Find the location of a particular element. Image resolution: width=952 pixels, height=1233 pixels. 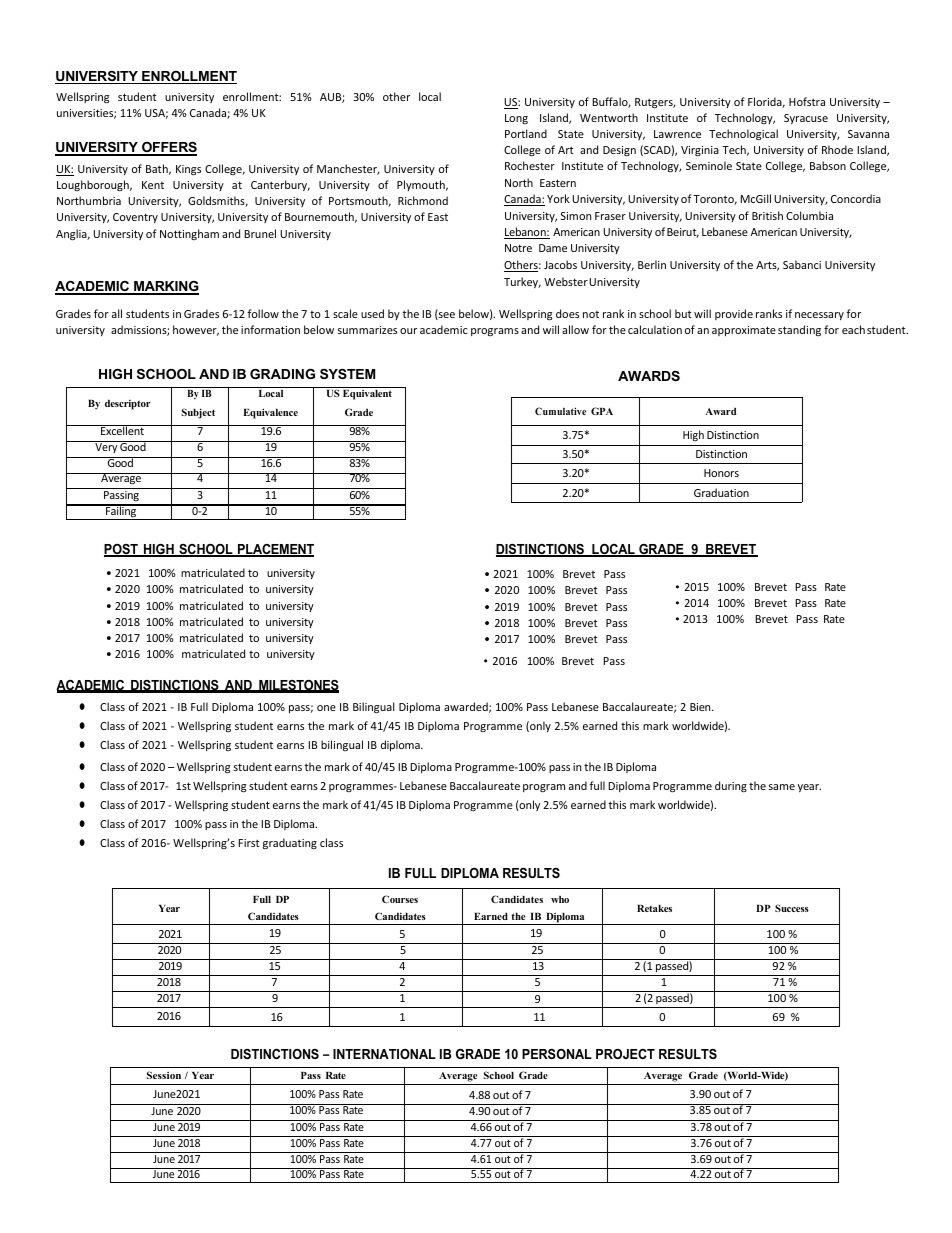

Session is located at coordinates (164, 1075).
